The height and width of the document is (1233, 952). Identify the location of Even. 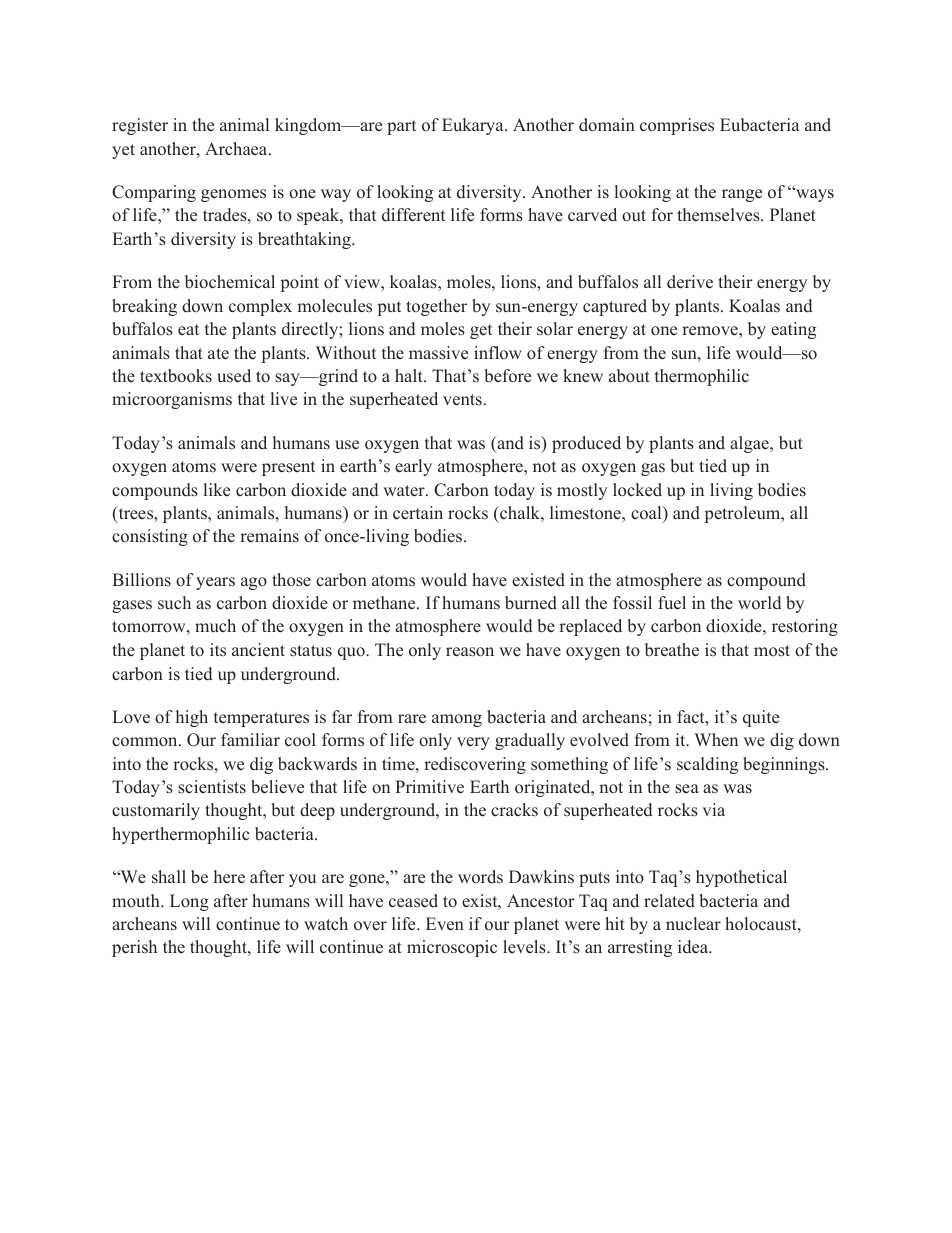
(445, 924).
